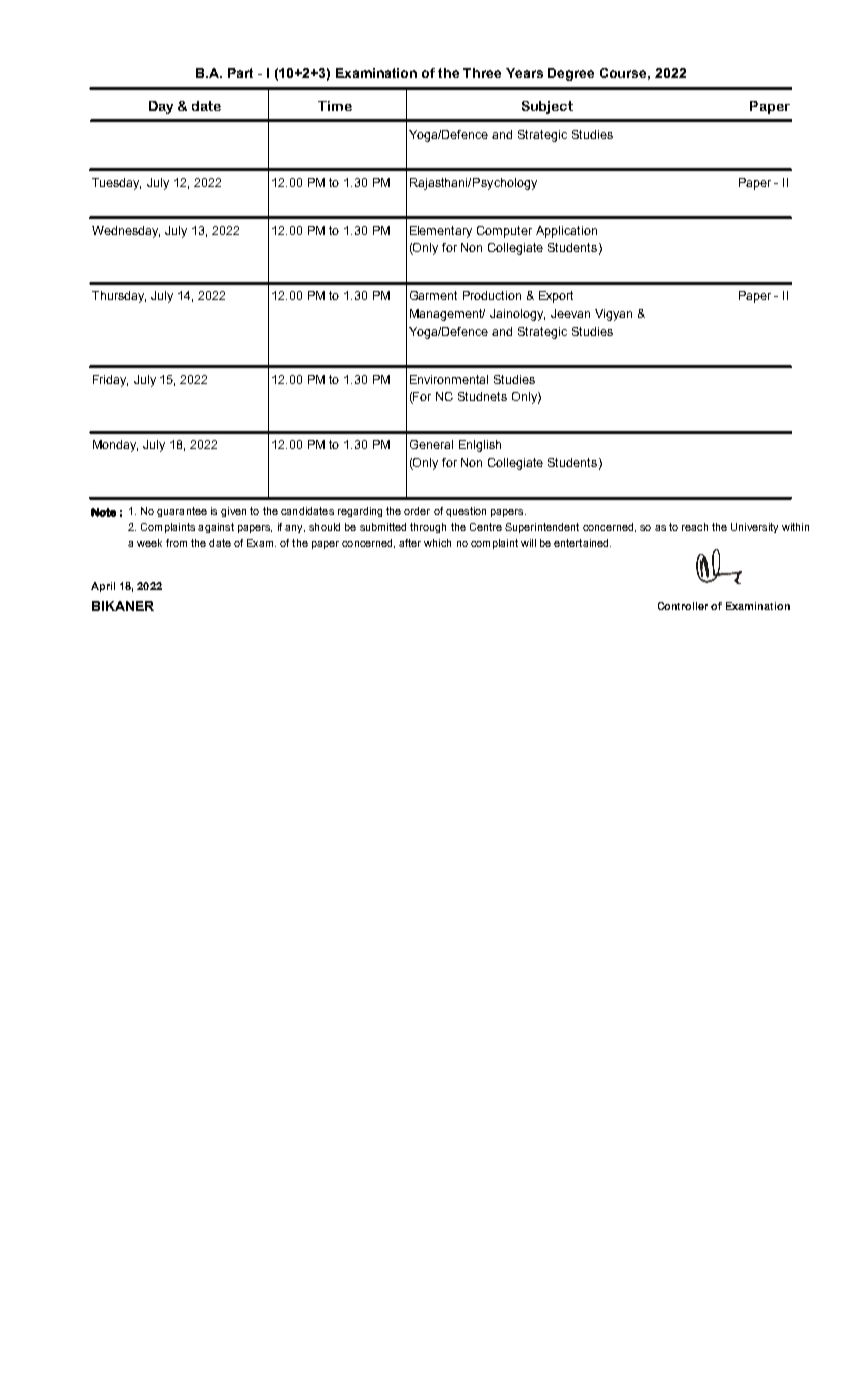 The height and width of the image is (1400, 849). Describe the element at coordinates (571, 74) in the image. I see `Degree` at that location.
